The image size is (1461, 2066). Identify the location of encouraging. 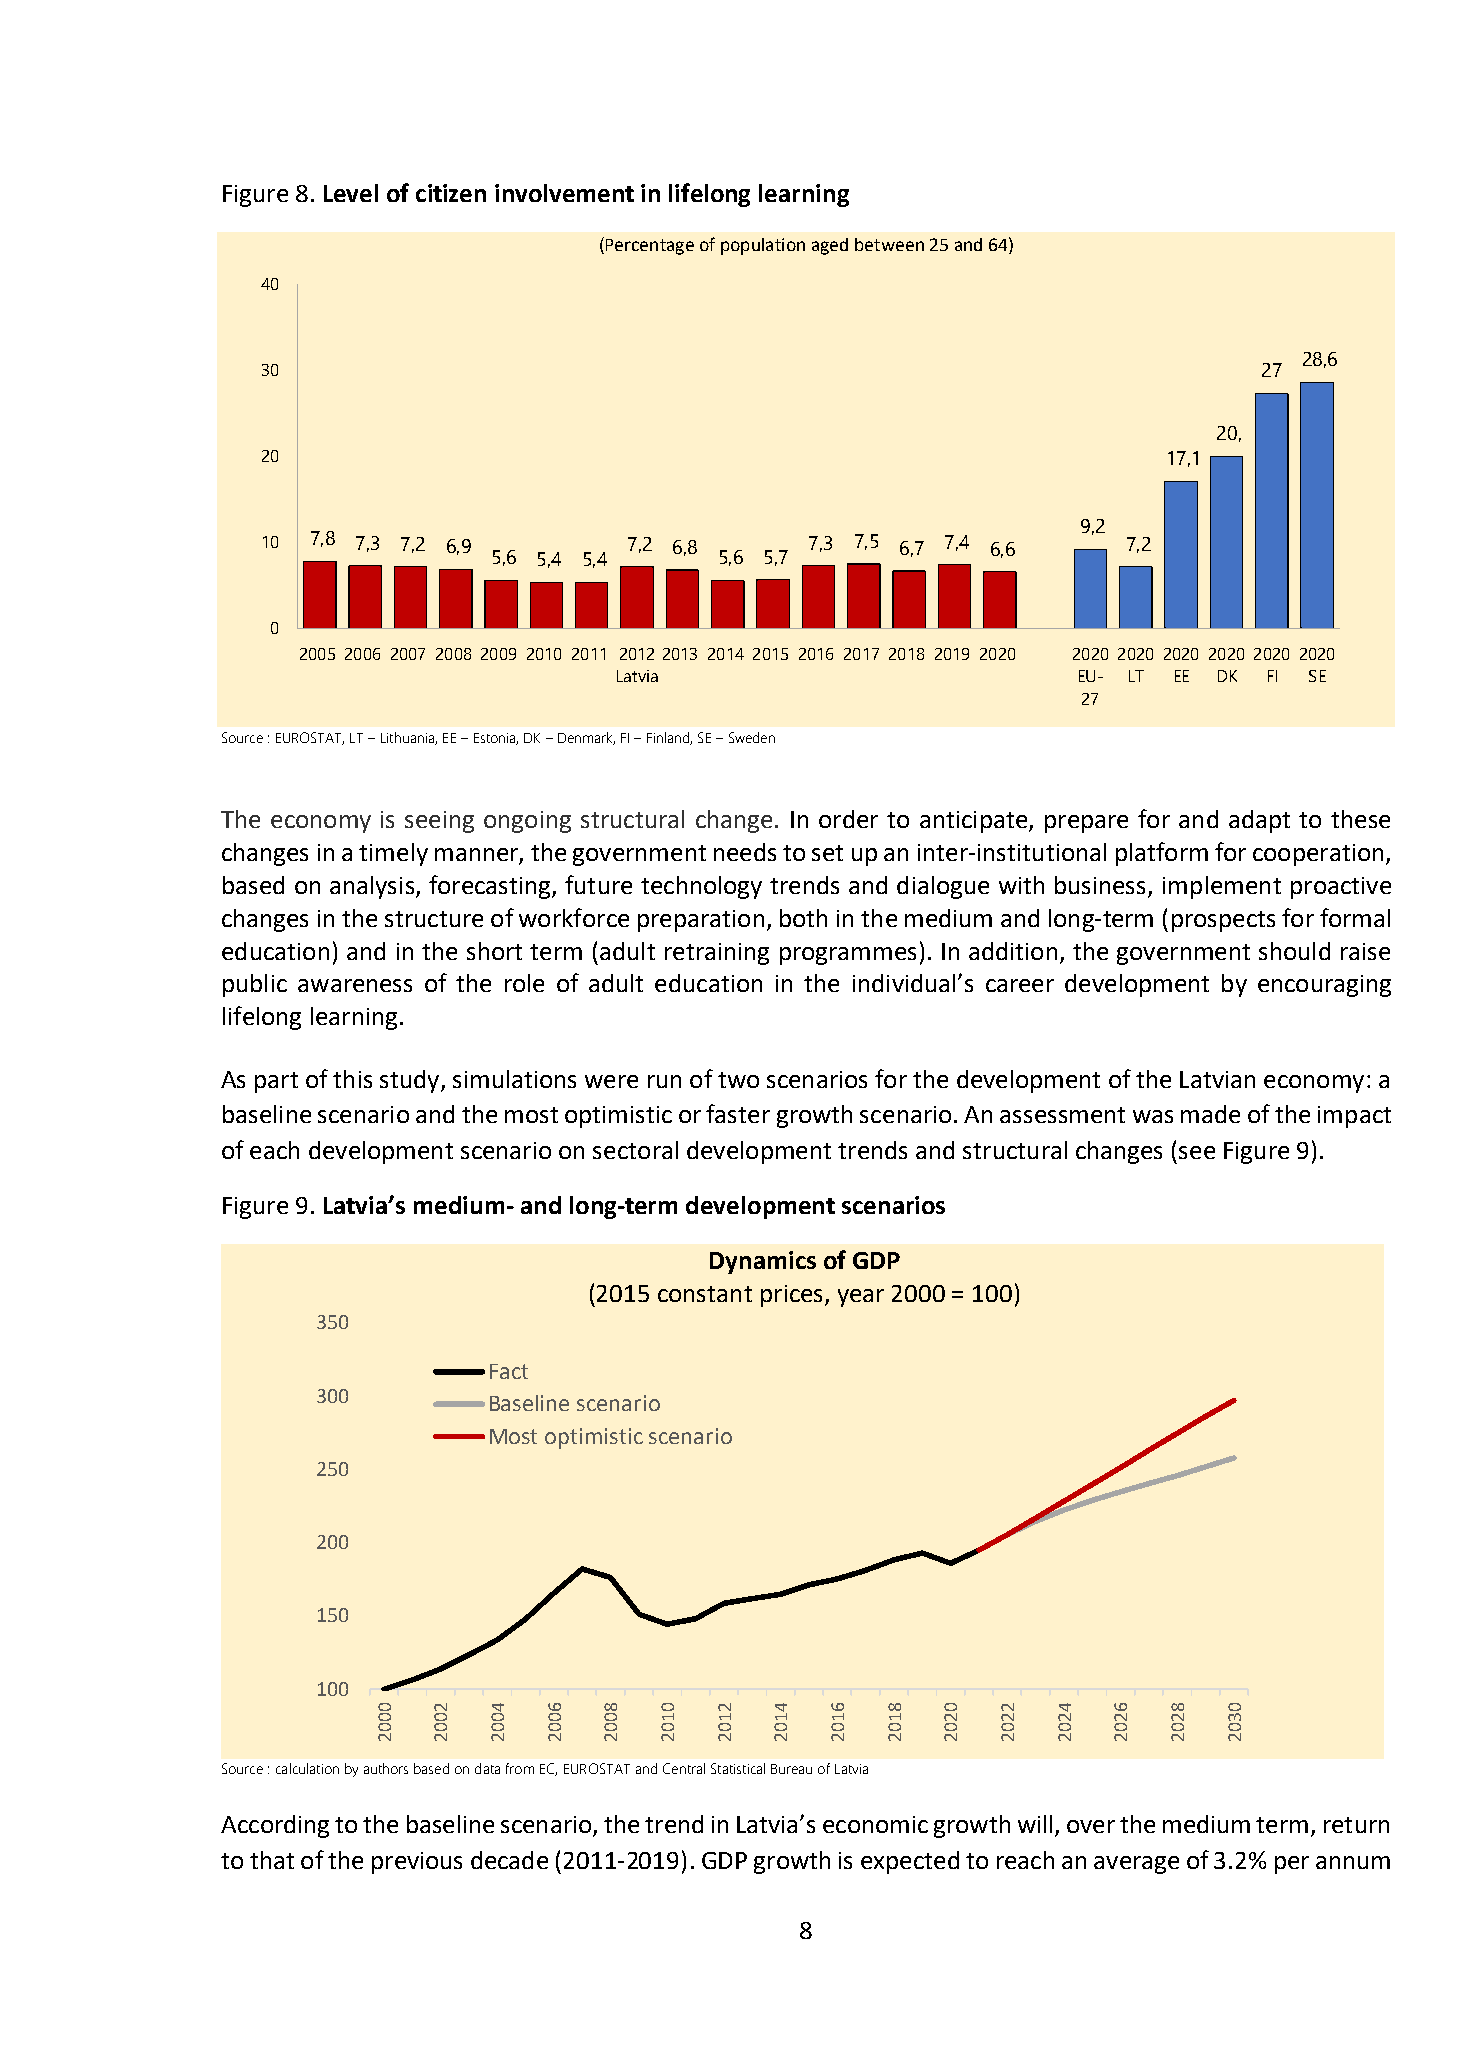
(1324, 986).
